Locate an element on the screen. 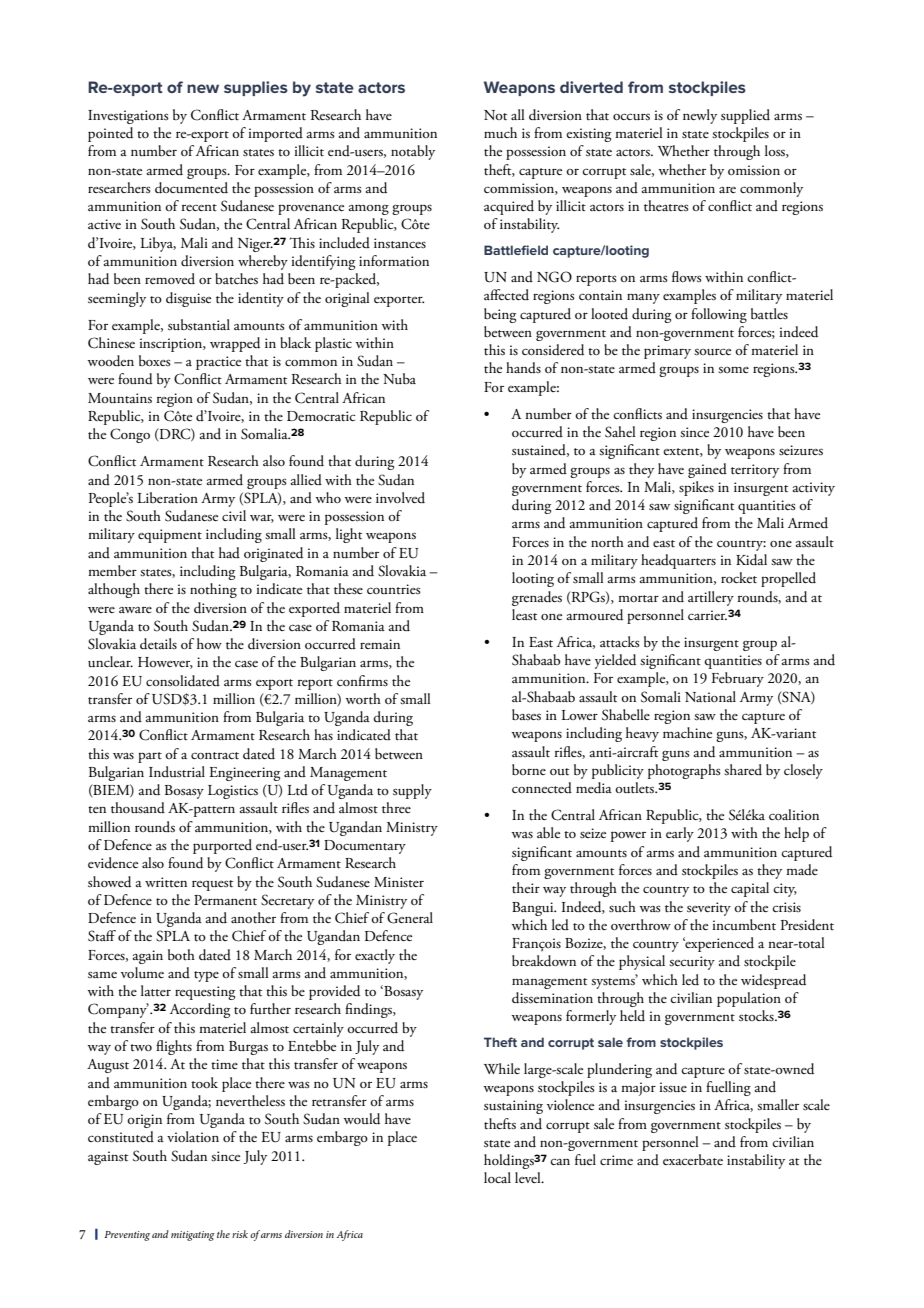  Liberation is located at coordinates (168, 497).
